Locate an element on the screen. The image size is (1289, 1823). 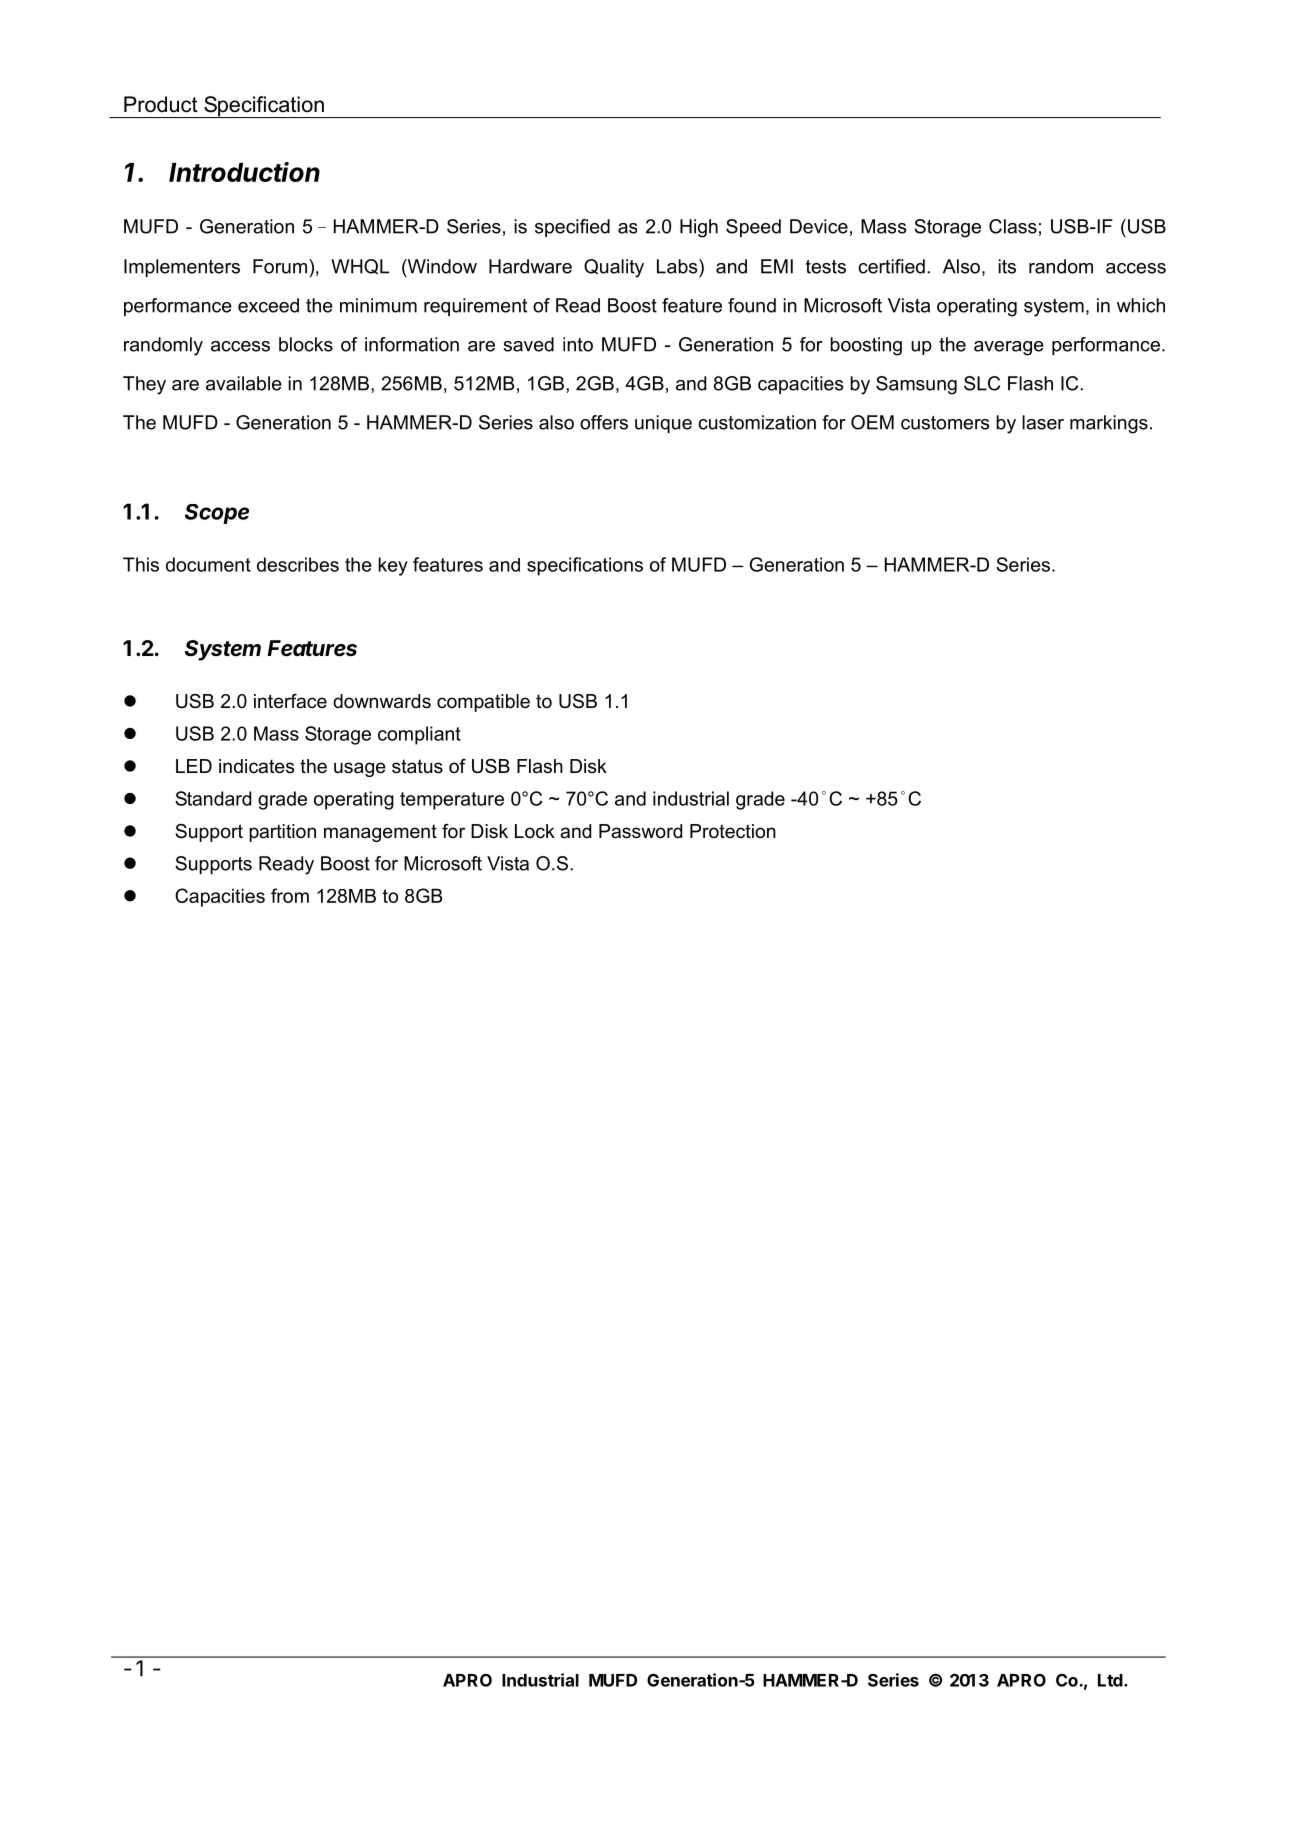
laser is located at coordinates (1043, 422).
